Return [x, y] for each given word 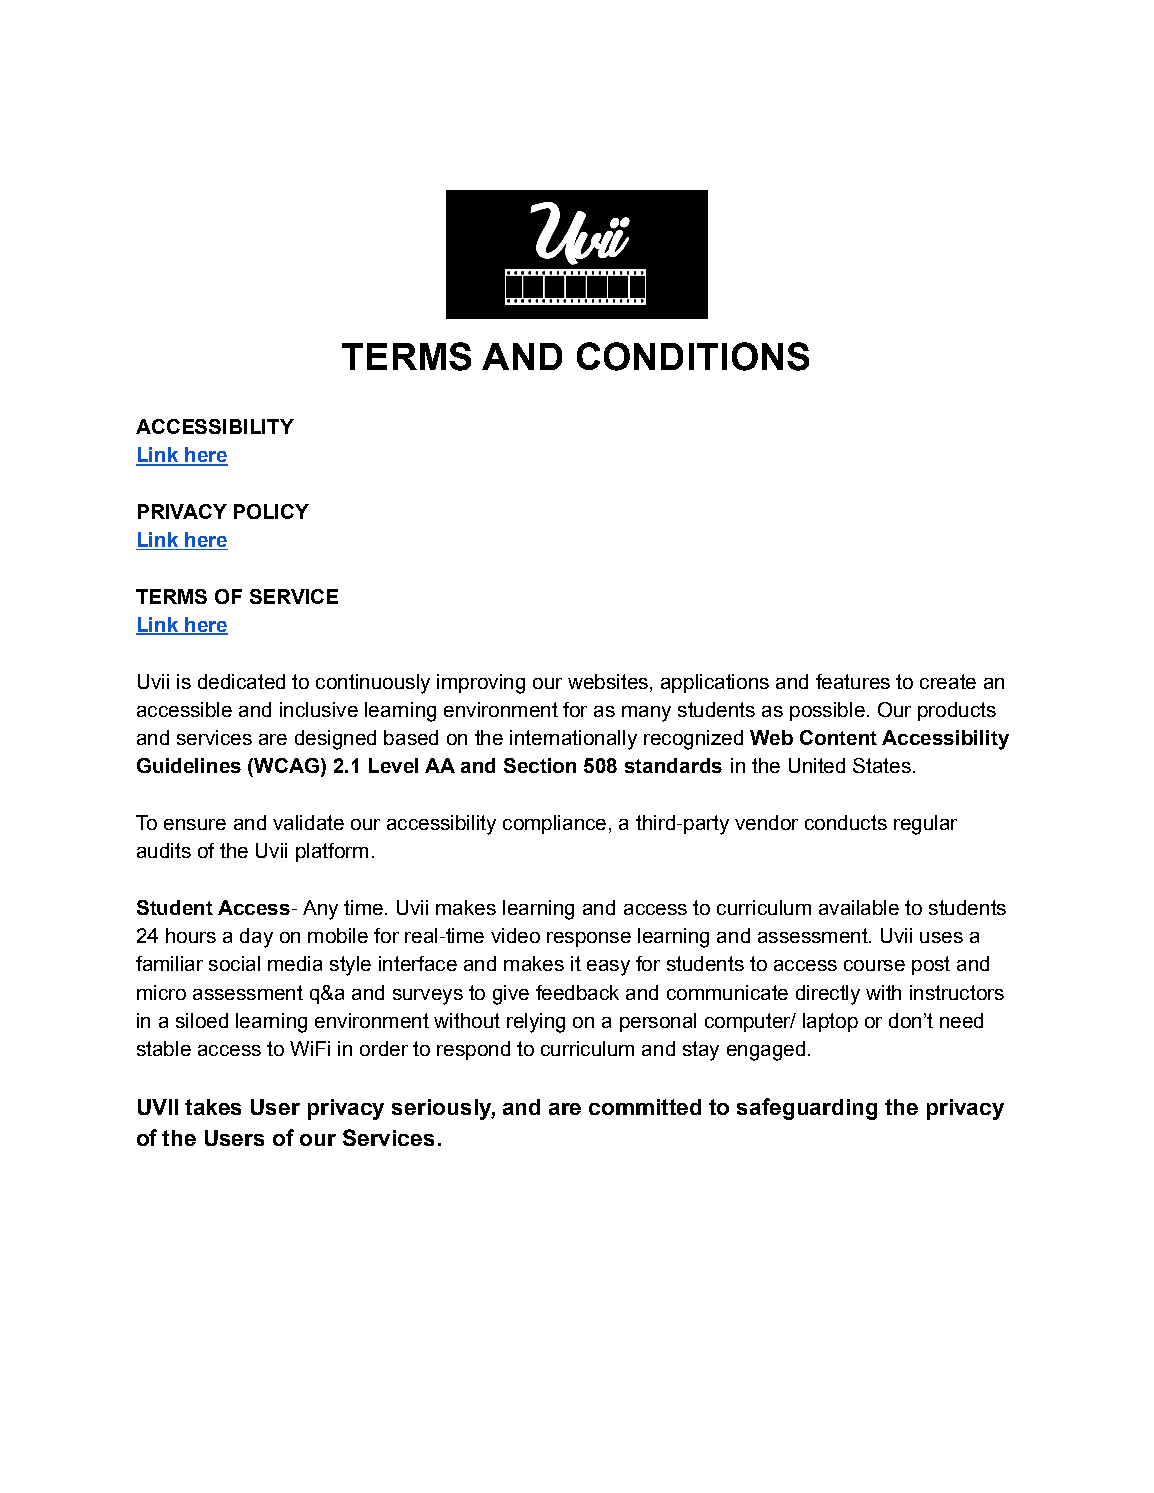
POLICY [271, 511]
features [853, 681]
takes [213, 1107]
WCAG [285, 765]
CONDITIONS [693, 356]
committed [645, 1107]
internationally [573, 740]
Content [838, 737]
